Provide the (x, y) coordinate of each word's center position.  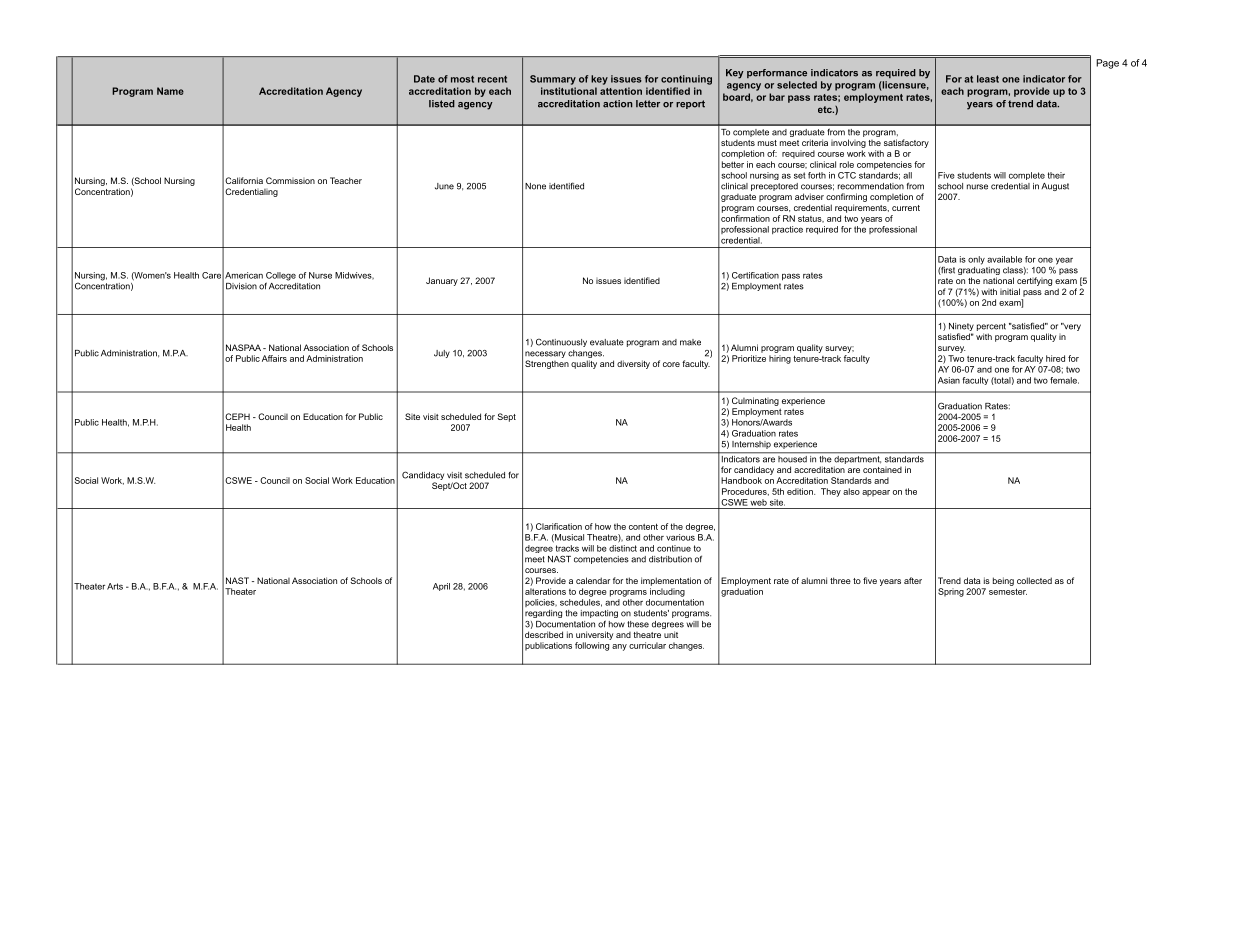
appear (876, 493)
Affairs (274, 358)
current (906, 208)
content (643, 526)
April (441, 587)
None (535, 186)
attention (621, 91)
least (988, 79)
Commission (290, 180)
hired (1055, 358)
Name (170, 91)
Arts (115, 586)
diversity (633, 364)
